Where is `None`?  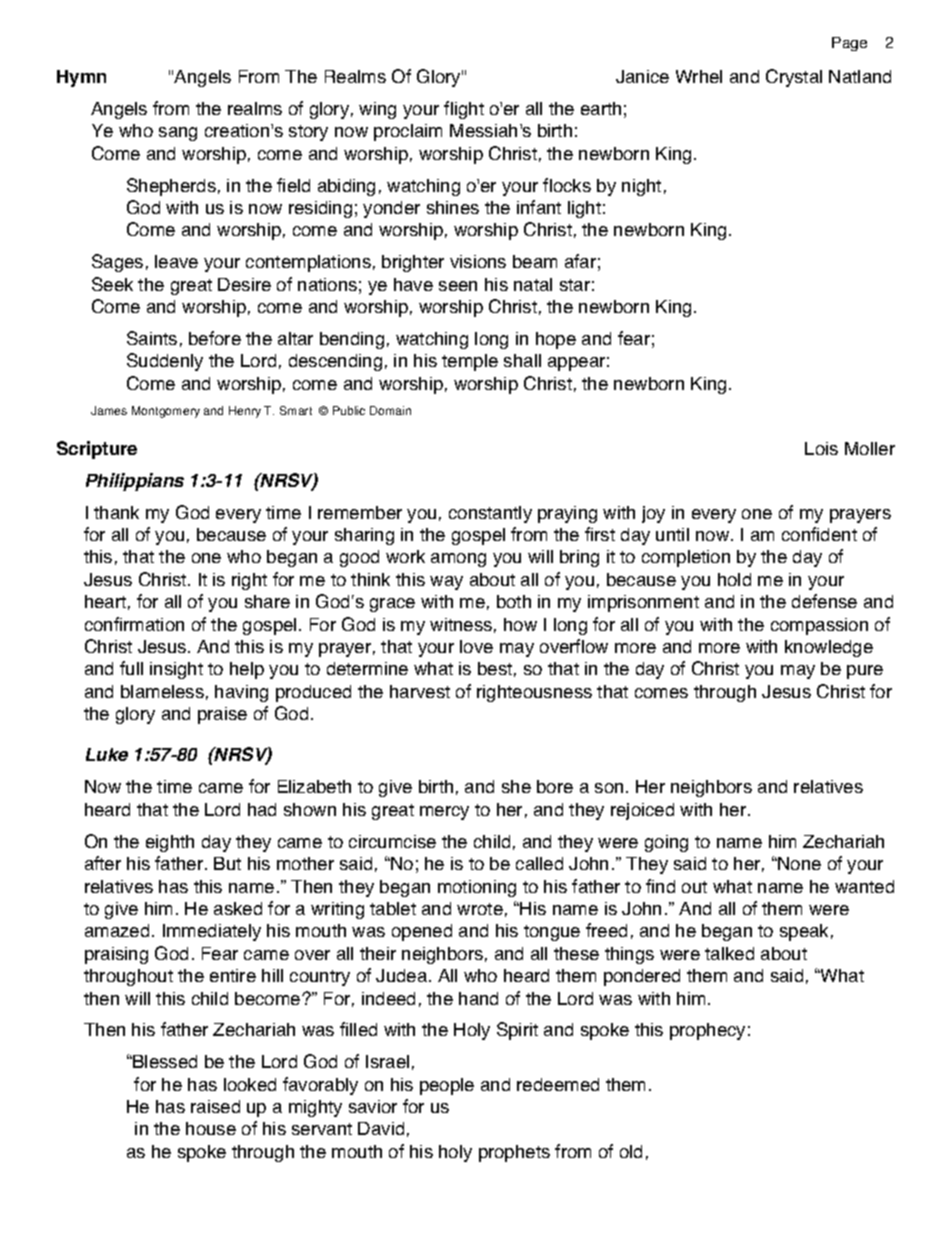
None is located at coordinates (798, 863).
